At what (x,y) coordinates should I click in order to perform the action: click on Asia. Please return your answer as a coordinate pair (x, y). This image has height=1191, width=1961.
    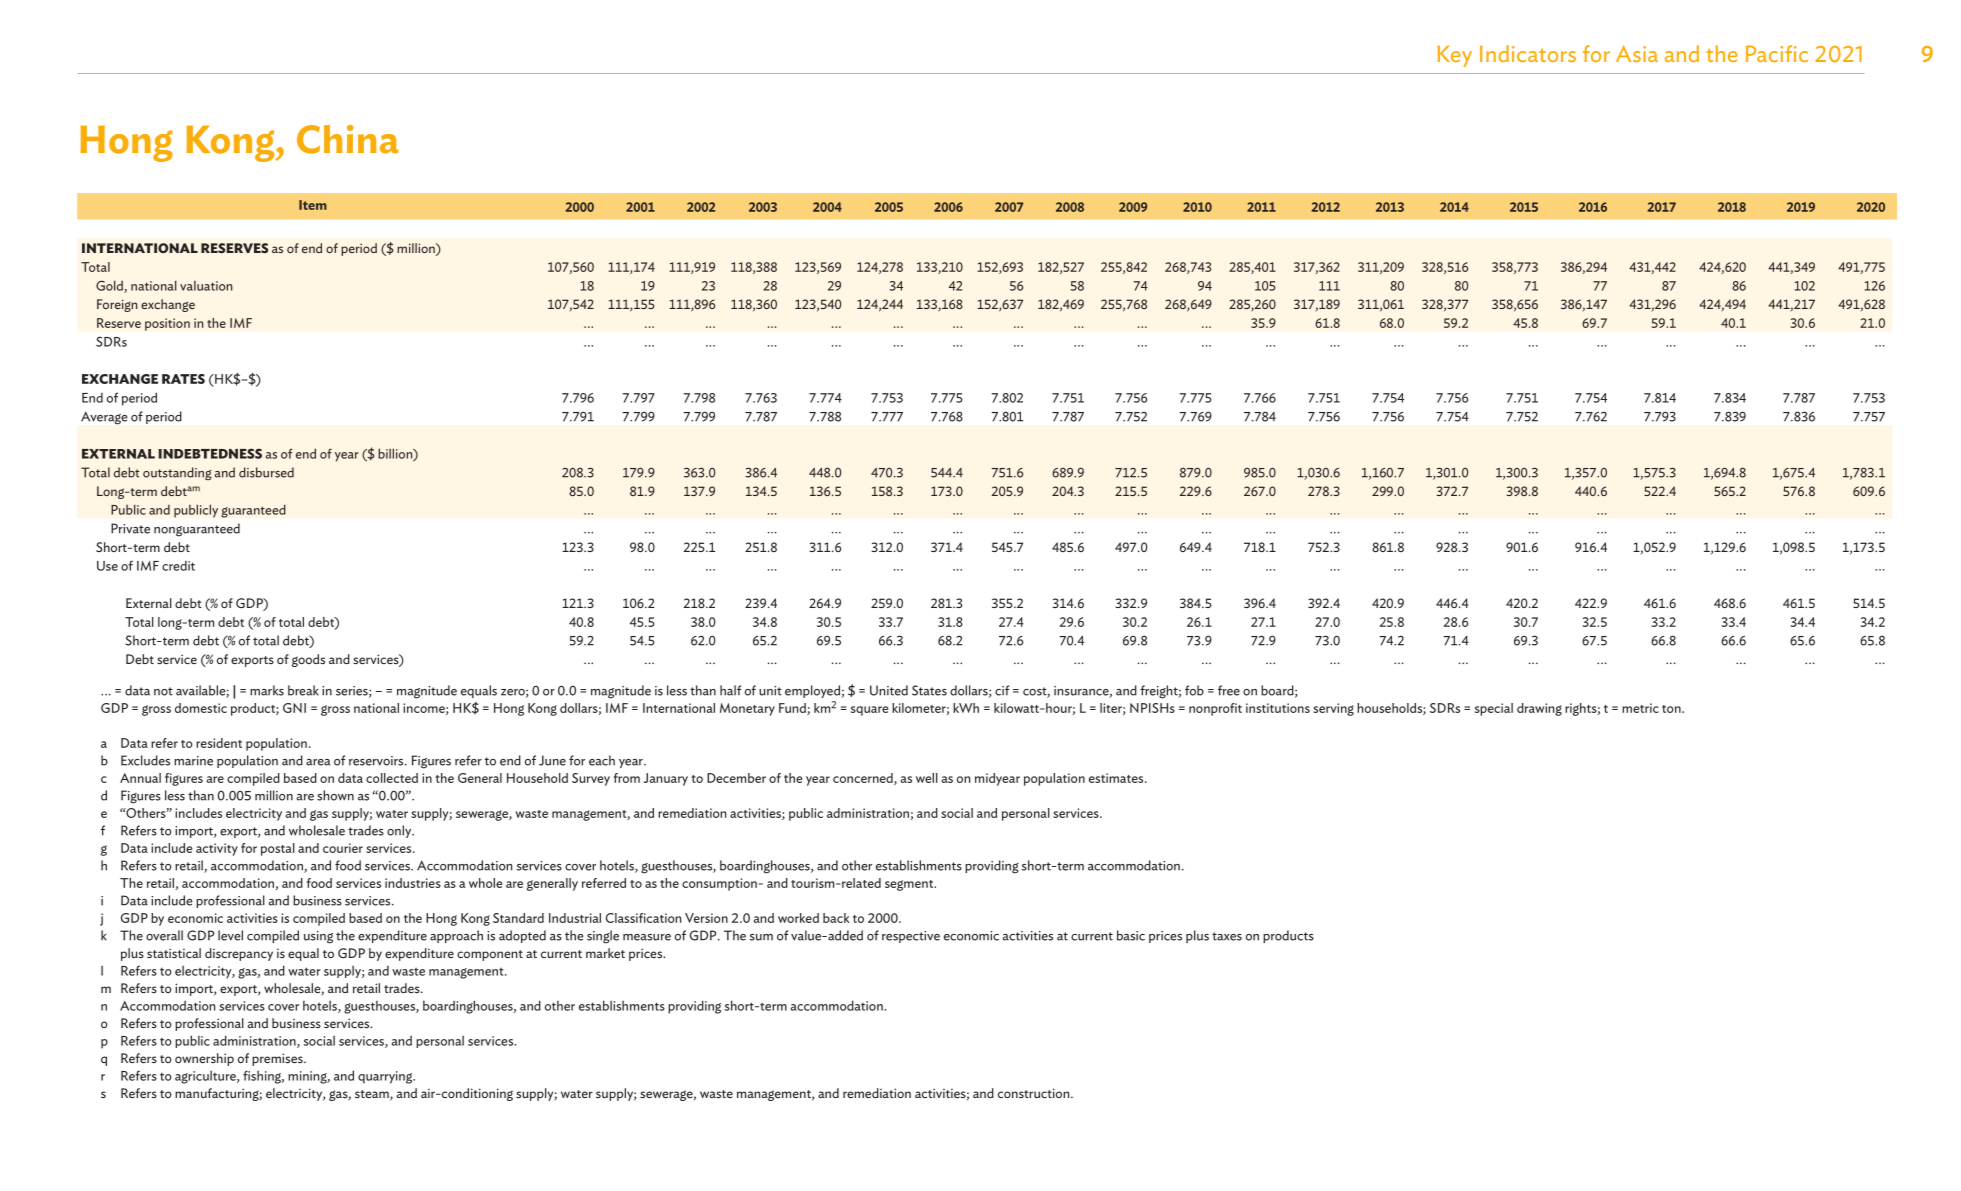
    Looking at the image, I should click on (1637, 53).
